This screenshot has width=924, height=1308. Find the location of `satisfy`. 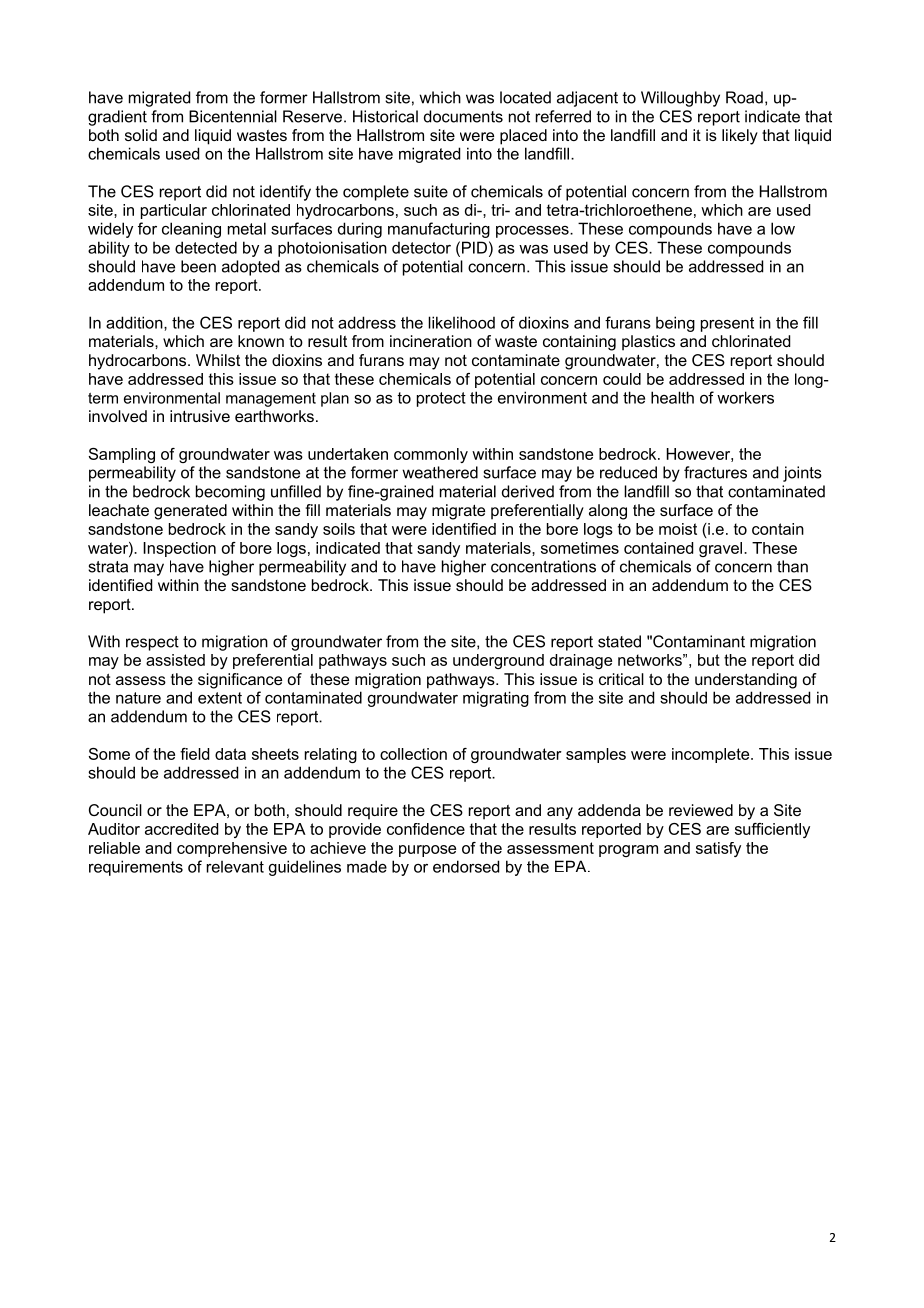

satisfy is located at coordinates (718, 849).
